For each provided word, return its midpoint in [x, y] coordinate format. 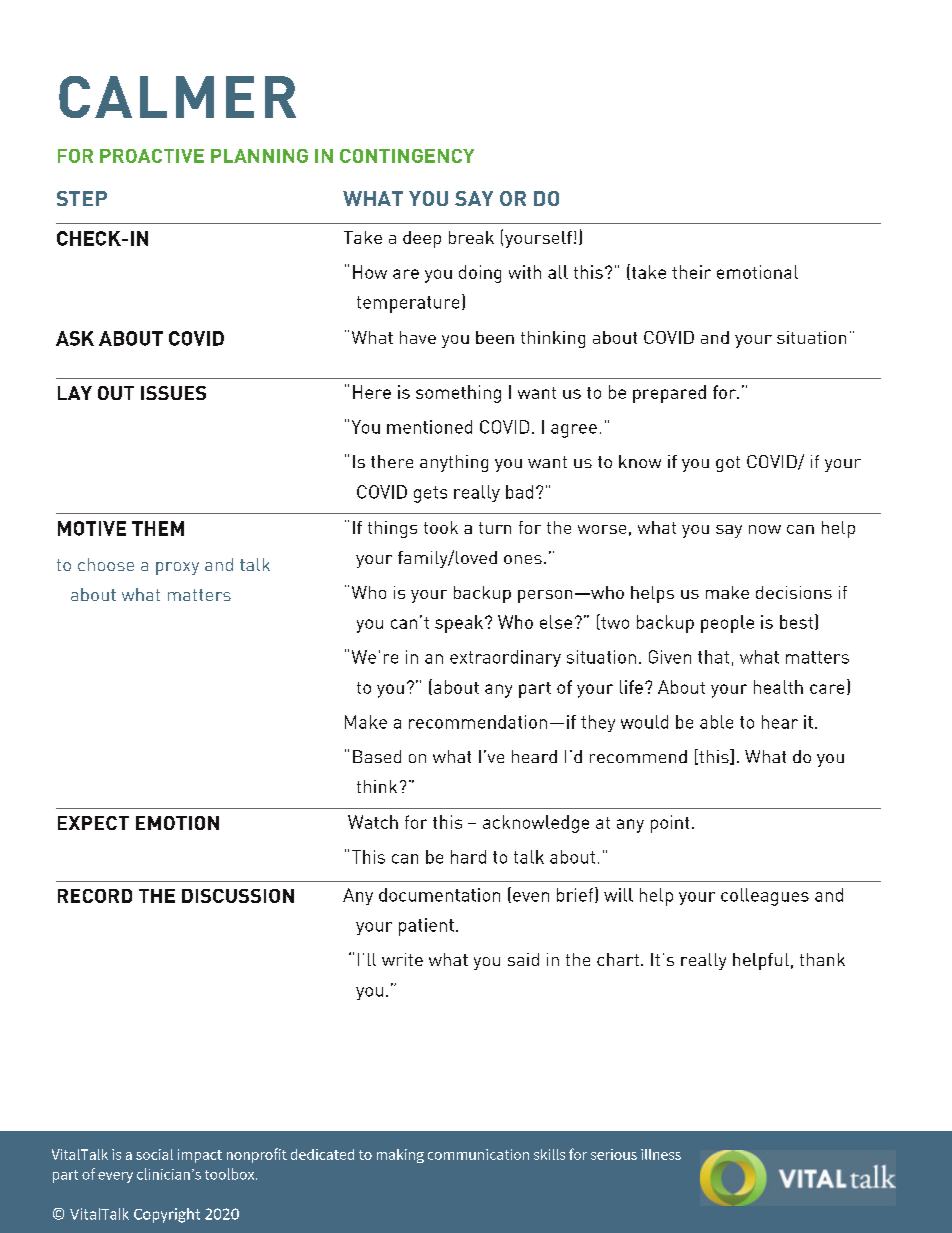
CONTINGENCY [407, 156]
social [154, 1154]
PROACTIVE [152, 156]
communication [478, 1154]
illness [661, 1154]
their [691, 272]
